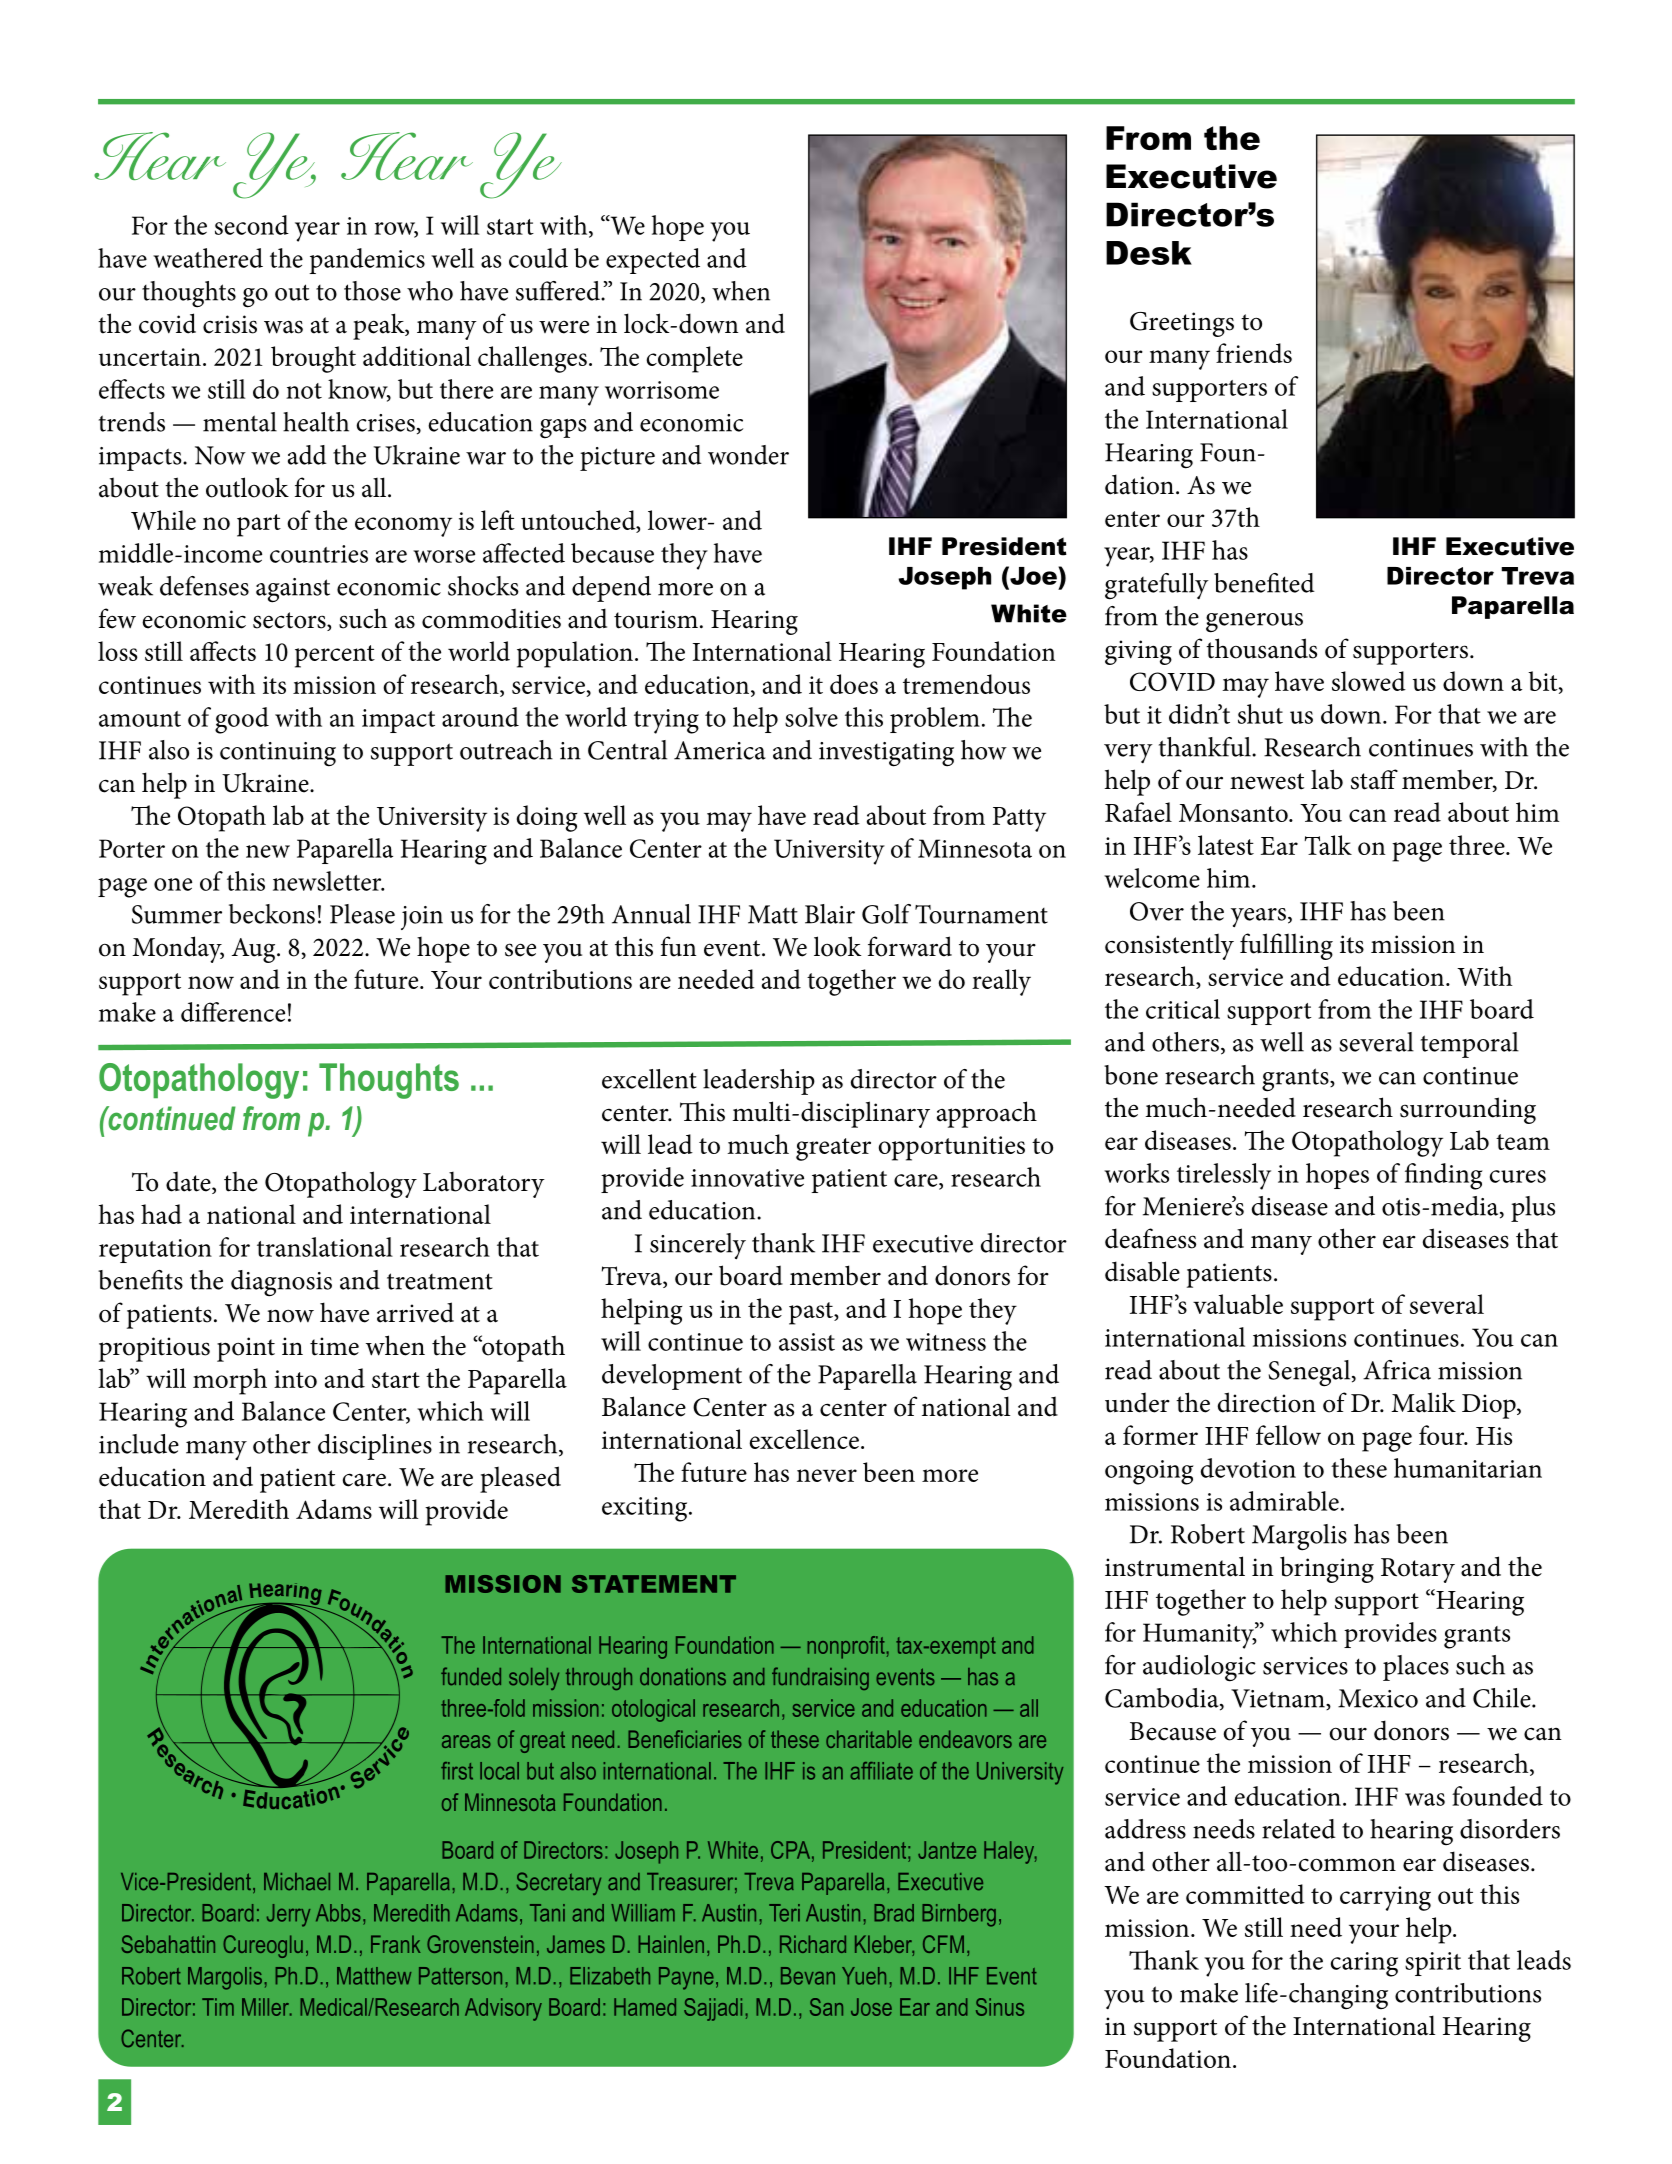  I want to click on date, so click(189, 1182).
